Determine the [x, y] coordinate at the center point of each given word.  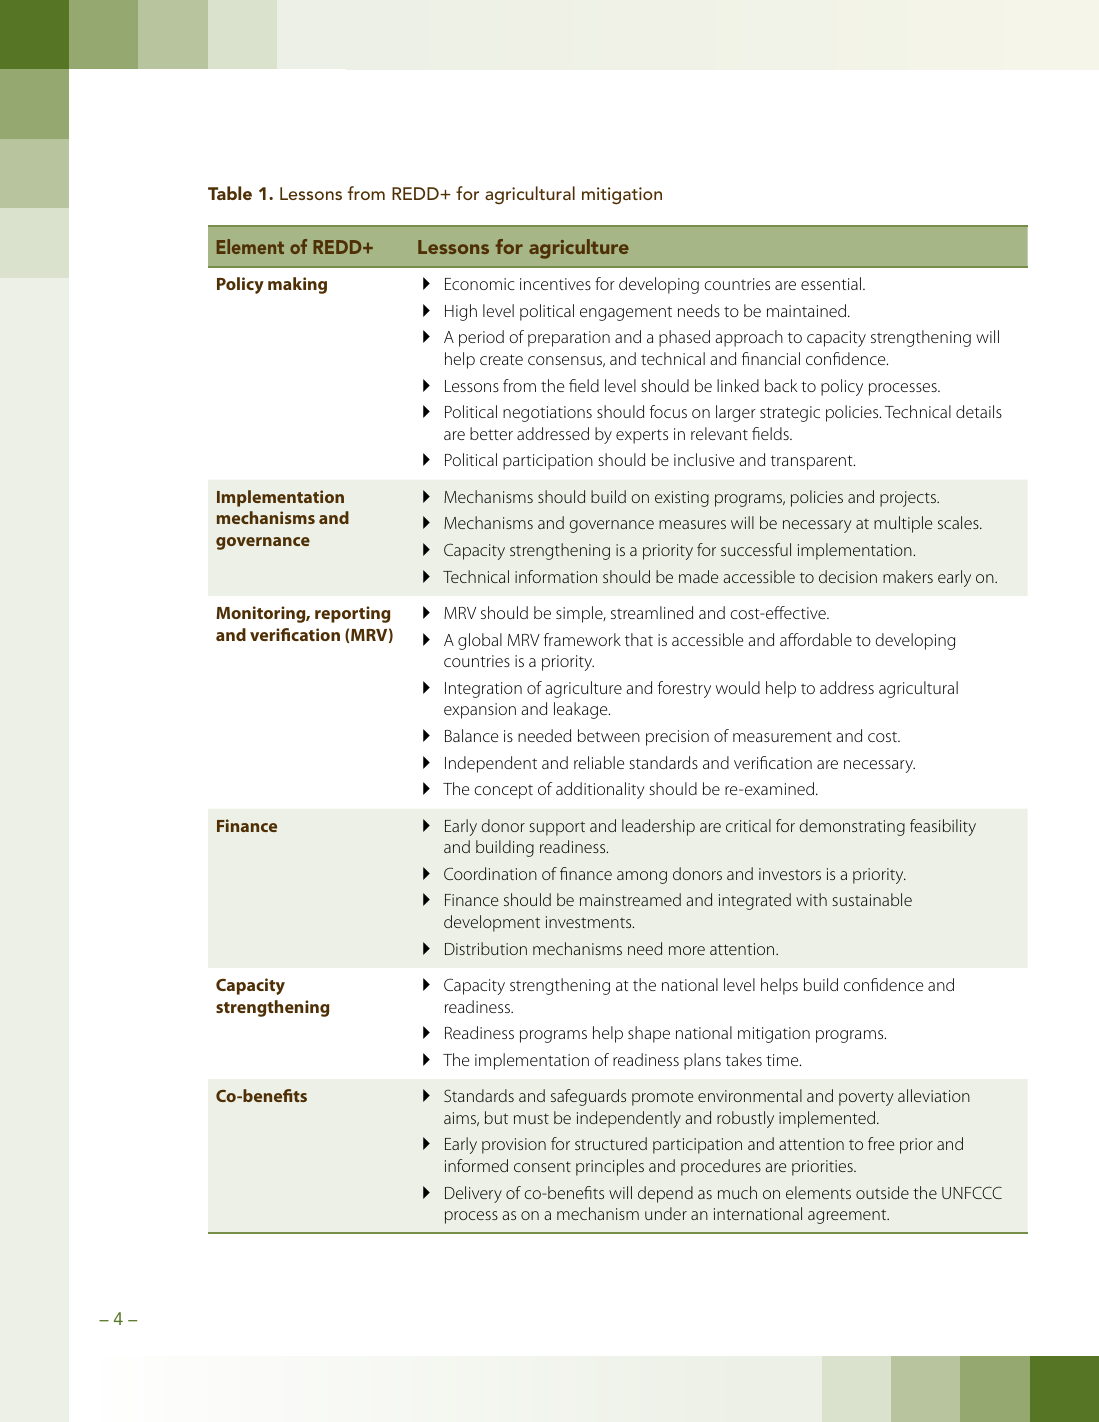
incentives [555, 284]
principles [610, 1167]
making [297, 285]
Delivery [473, 1194]
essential [832, 283]
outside [882, 1192]
